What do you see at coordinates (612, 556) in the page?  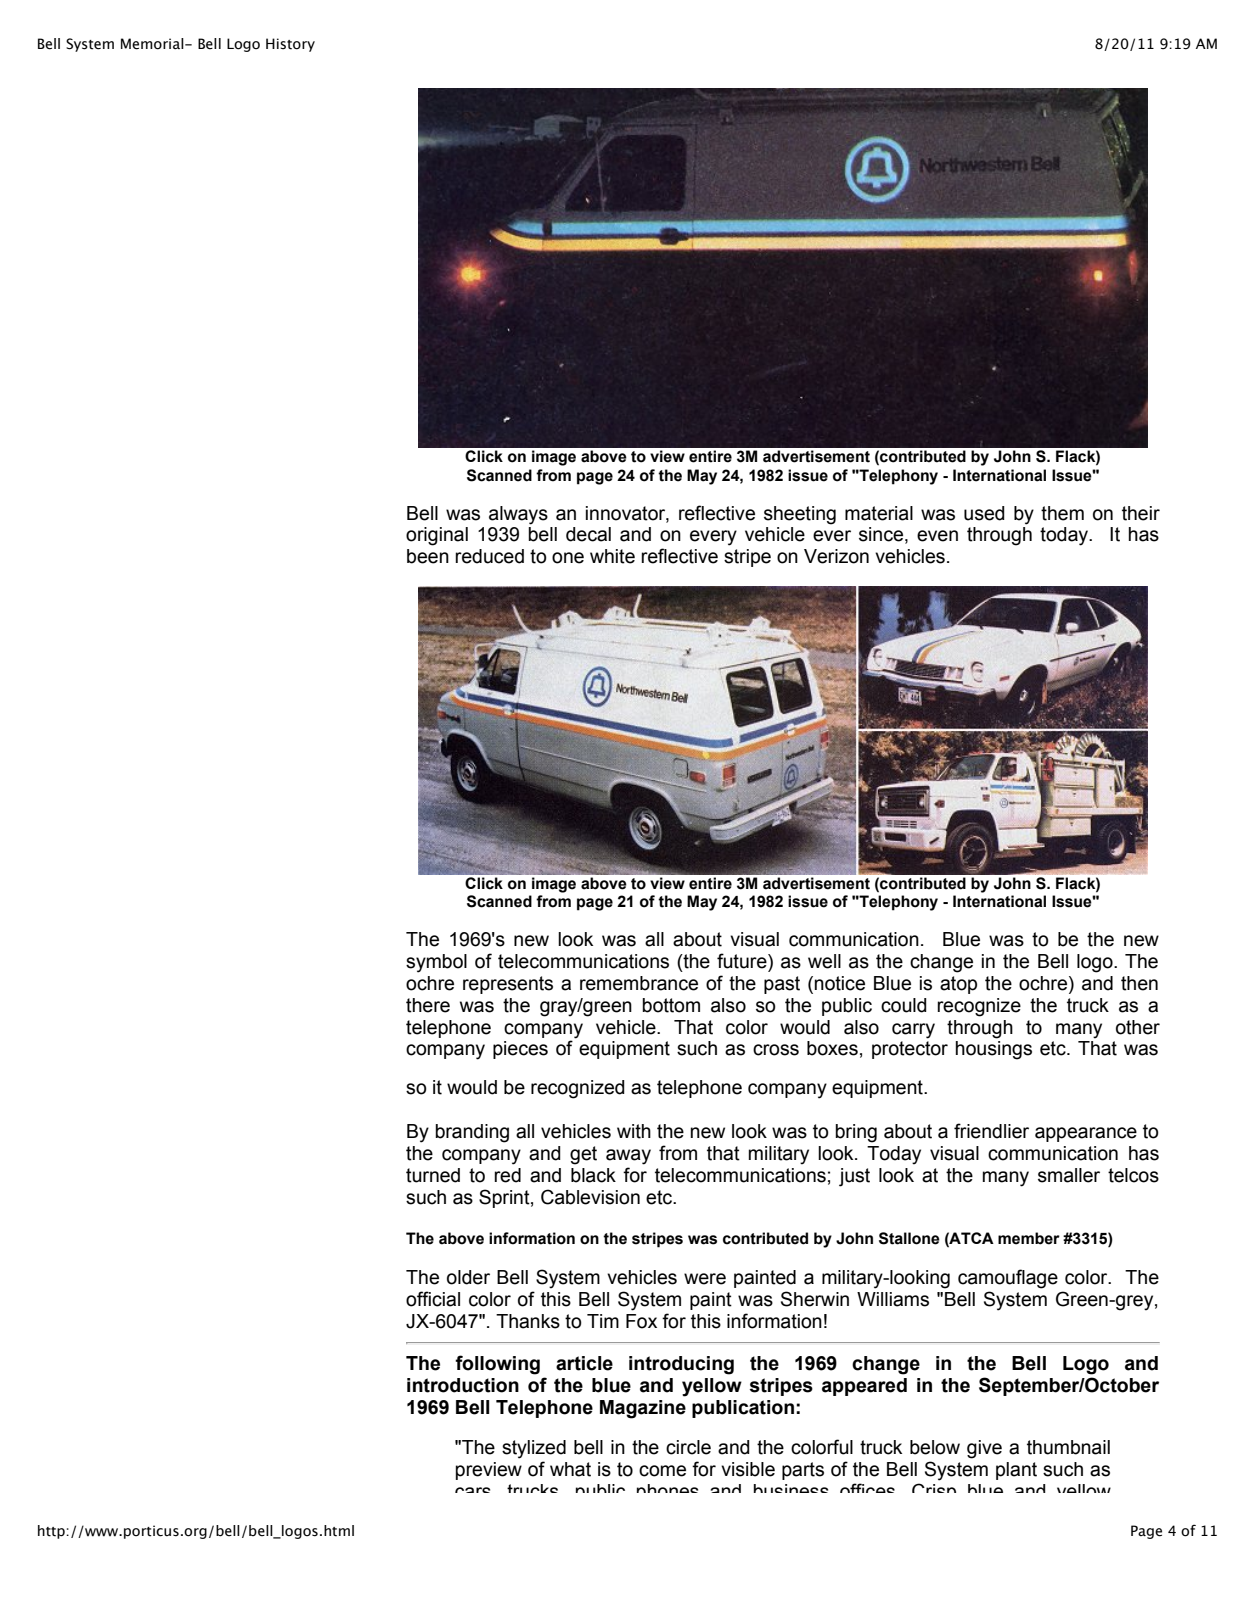 I see `white` at bounding box center [612, 556].
